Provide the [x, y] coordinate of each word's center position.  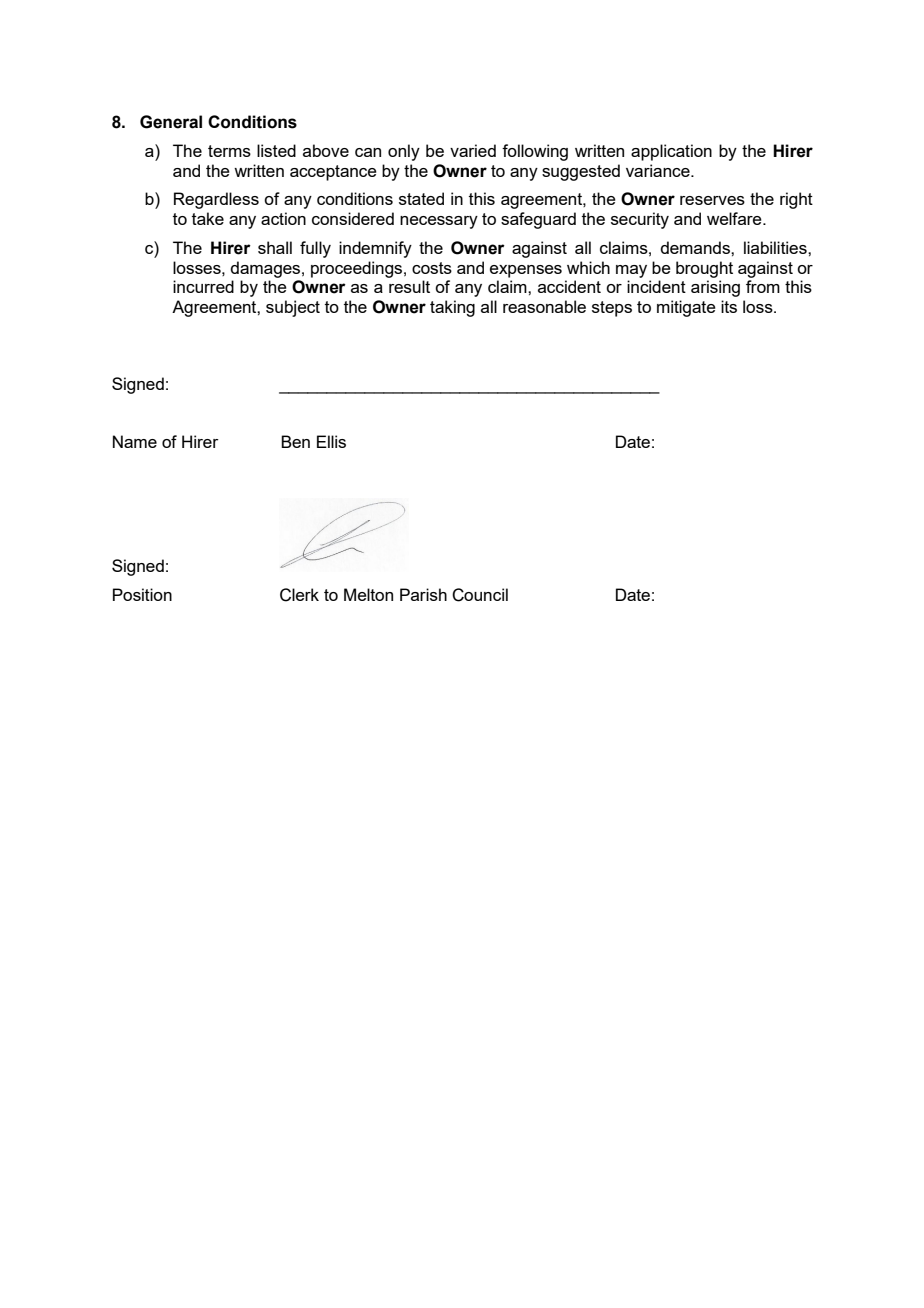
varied [473, 150]
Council [480, 595]
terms [229, 151]
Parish [423, 594]
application [671, 152]
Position [142, 594]
